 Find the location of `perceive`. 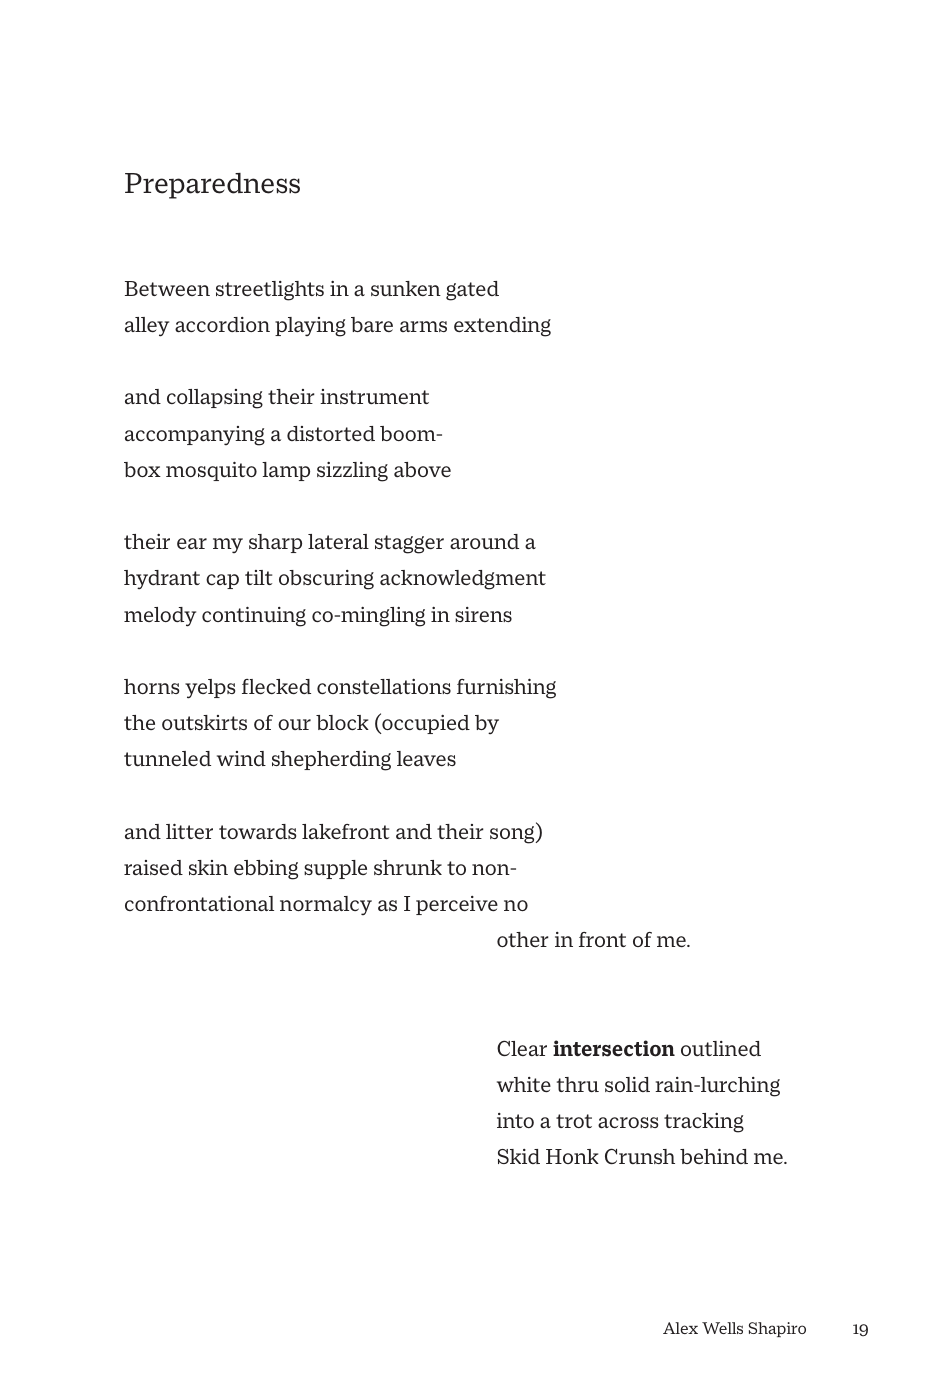

perceive is located at coordinates (457, 905).
